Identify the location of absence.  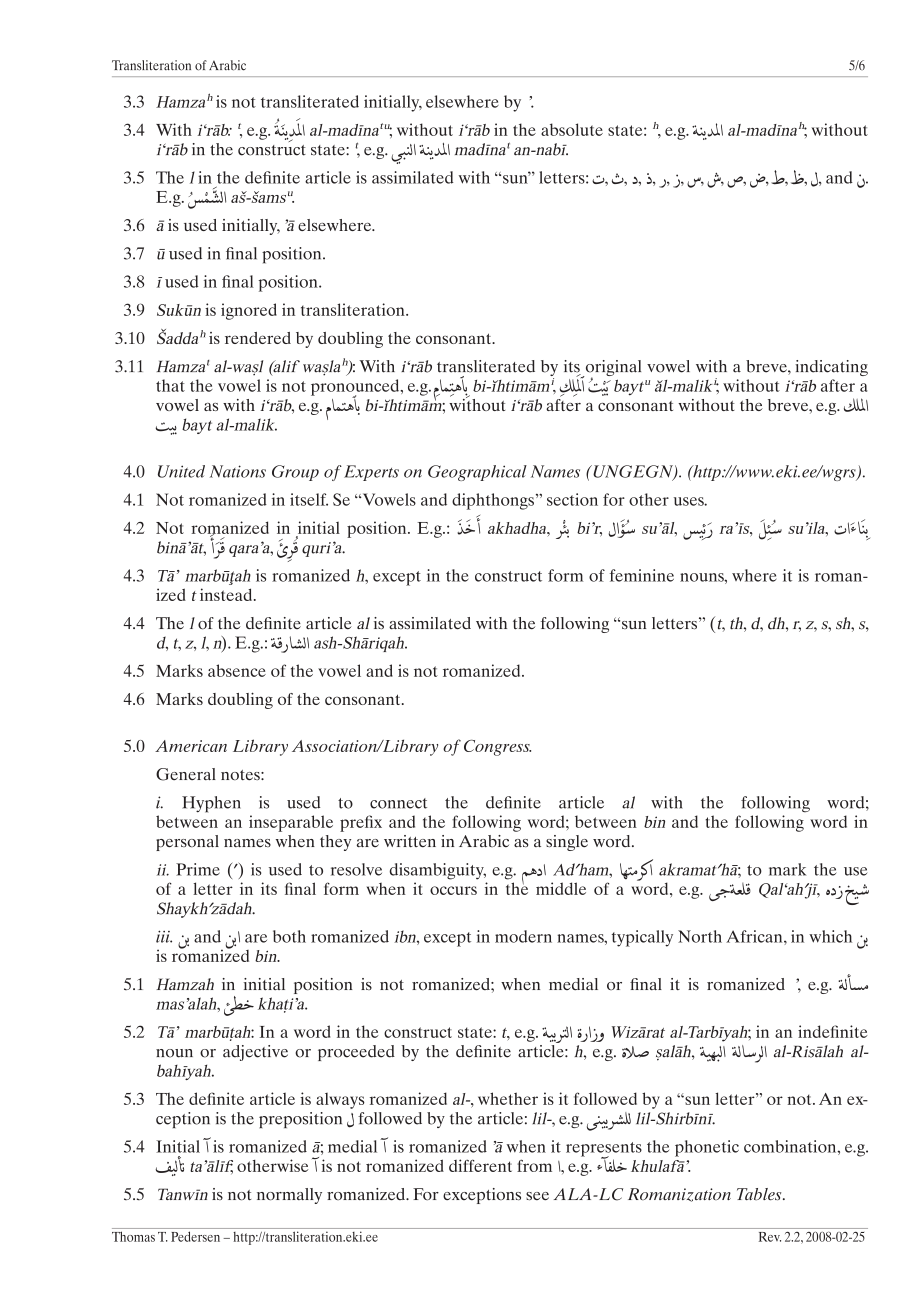
(237, 670).
